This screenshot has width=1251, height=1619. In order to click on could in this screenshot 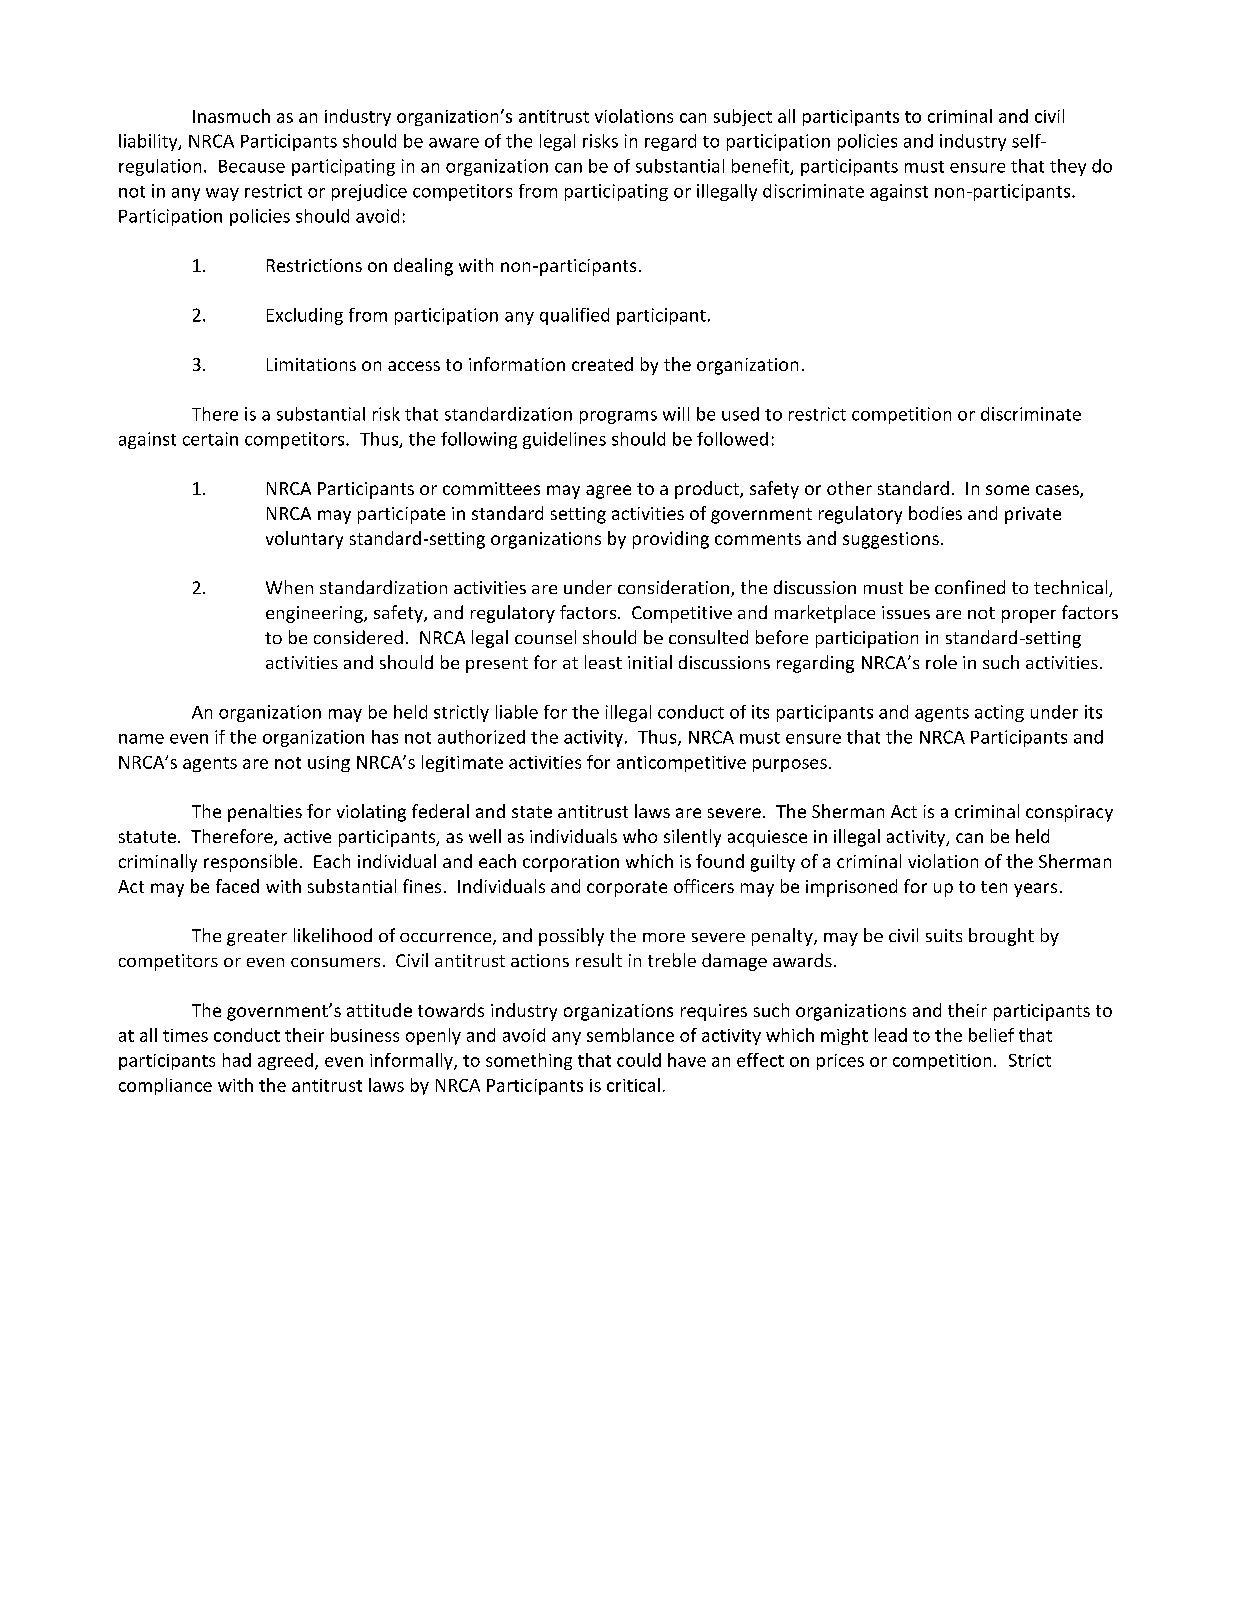, I will do `click(639, 1060)`.
